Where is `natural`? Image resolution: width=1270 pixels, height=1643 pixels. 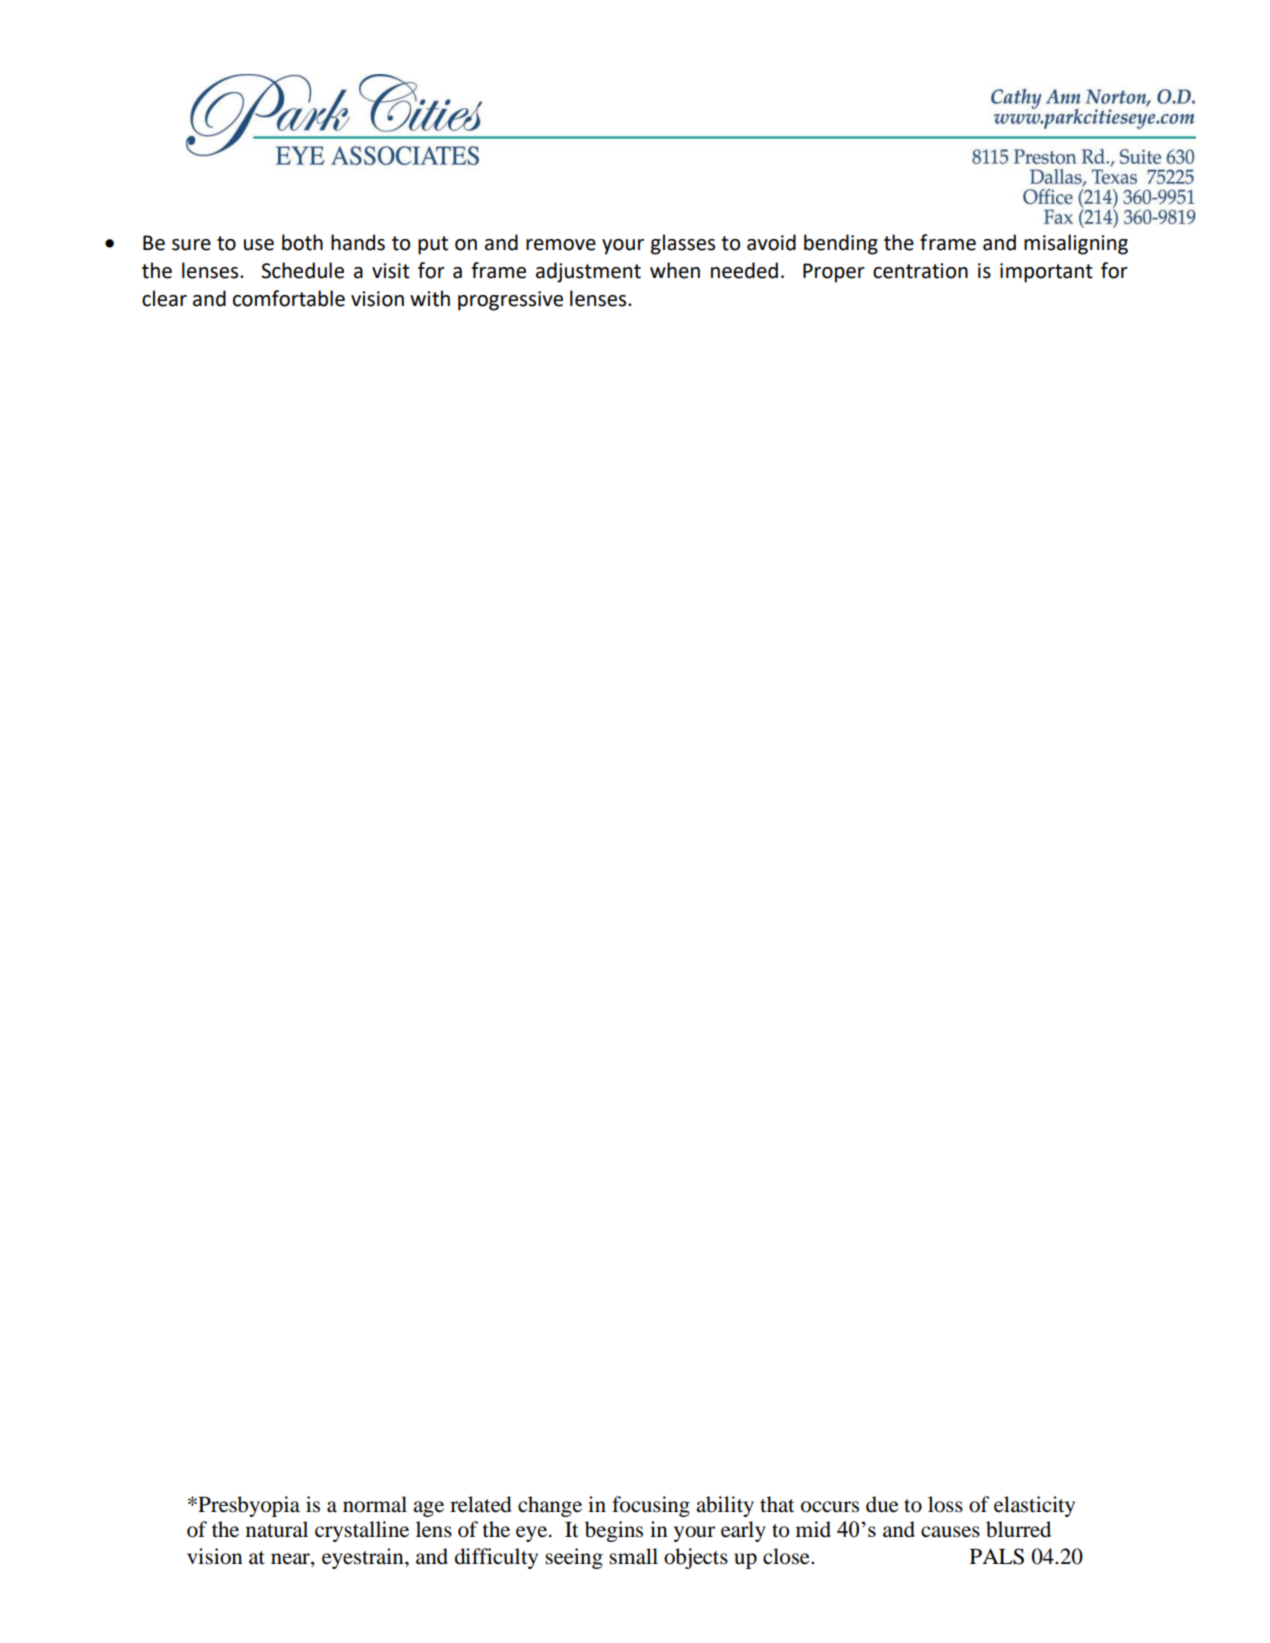 natural is located at coordinates (277, 1529).
